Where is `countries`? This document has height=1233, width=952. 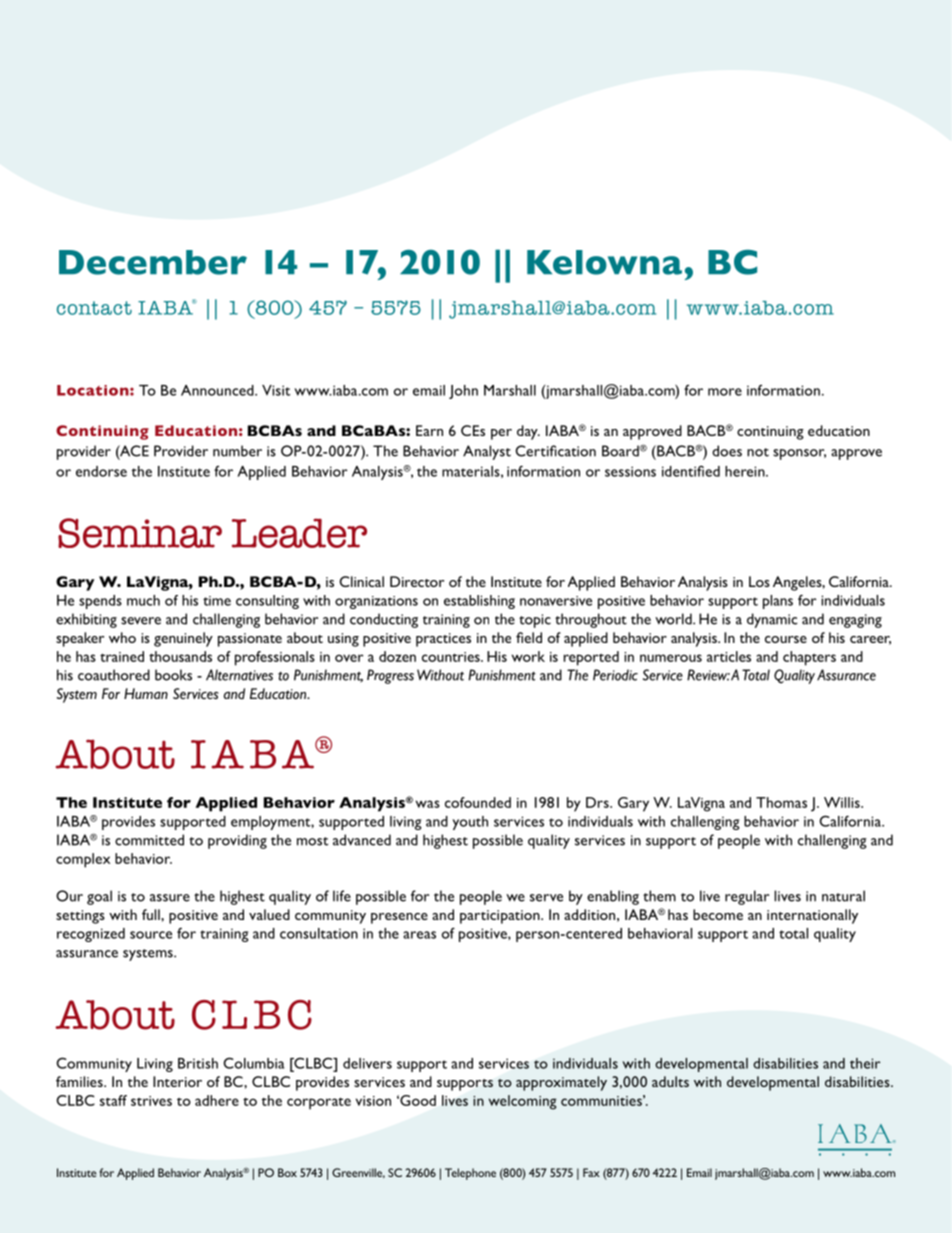
countries is located at coordinates (452, 657).
